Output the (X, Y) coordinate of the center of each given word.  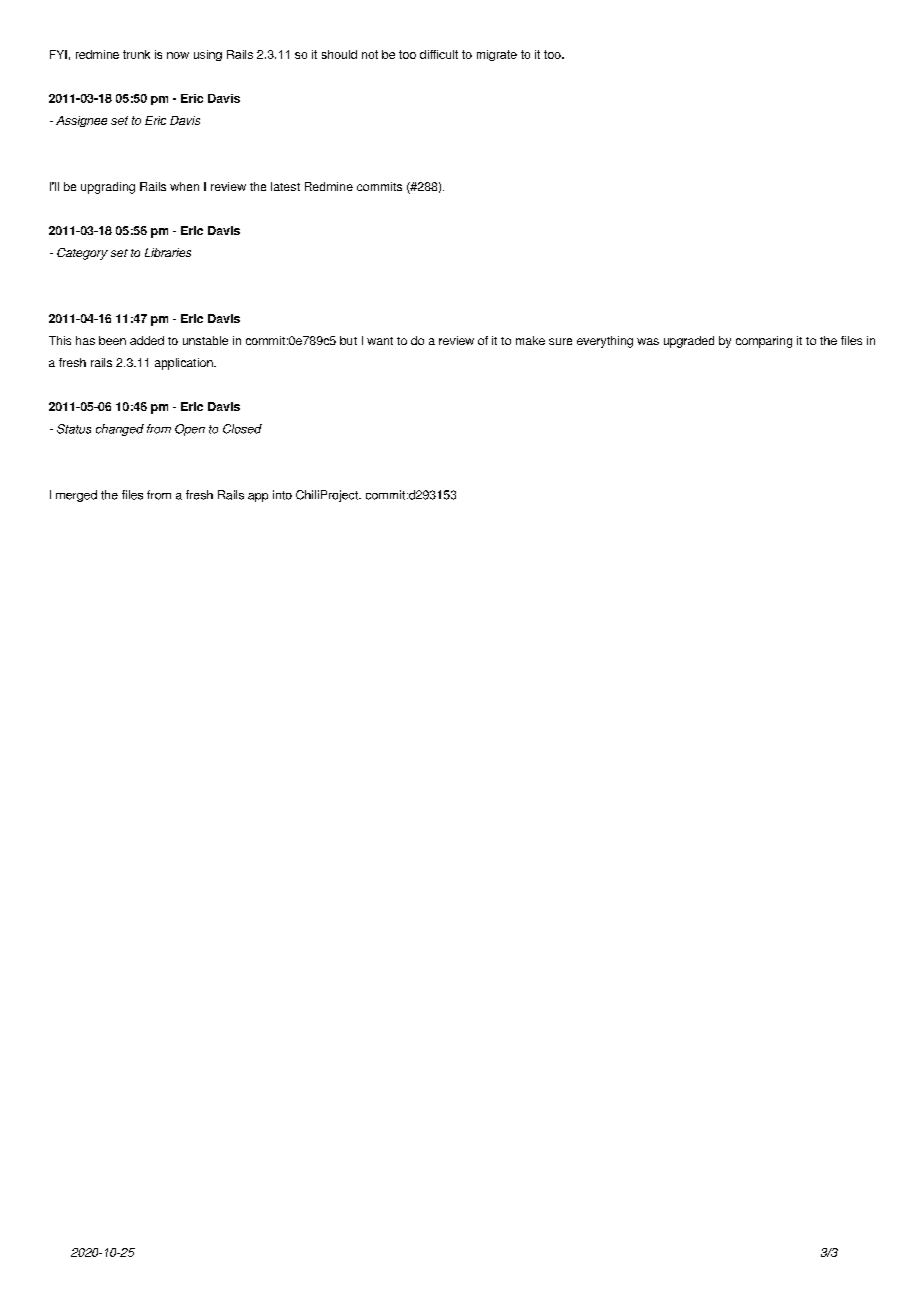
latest (285, 186)
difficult (439, 54)
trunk (136, 54)
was (648, 341)
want (380, 341)
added (147, 340)
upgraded (689, 342)
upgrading (108, 188)
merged (76, 496)
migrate (497, 55)
